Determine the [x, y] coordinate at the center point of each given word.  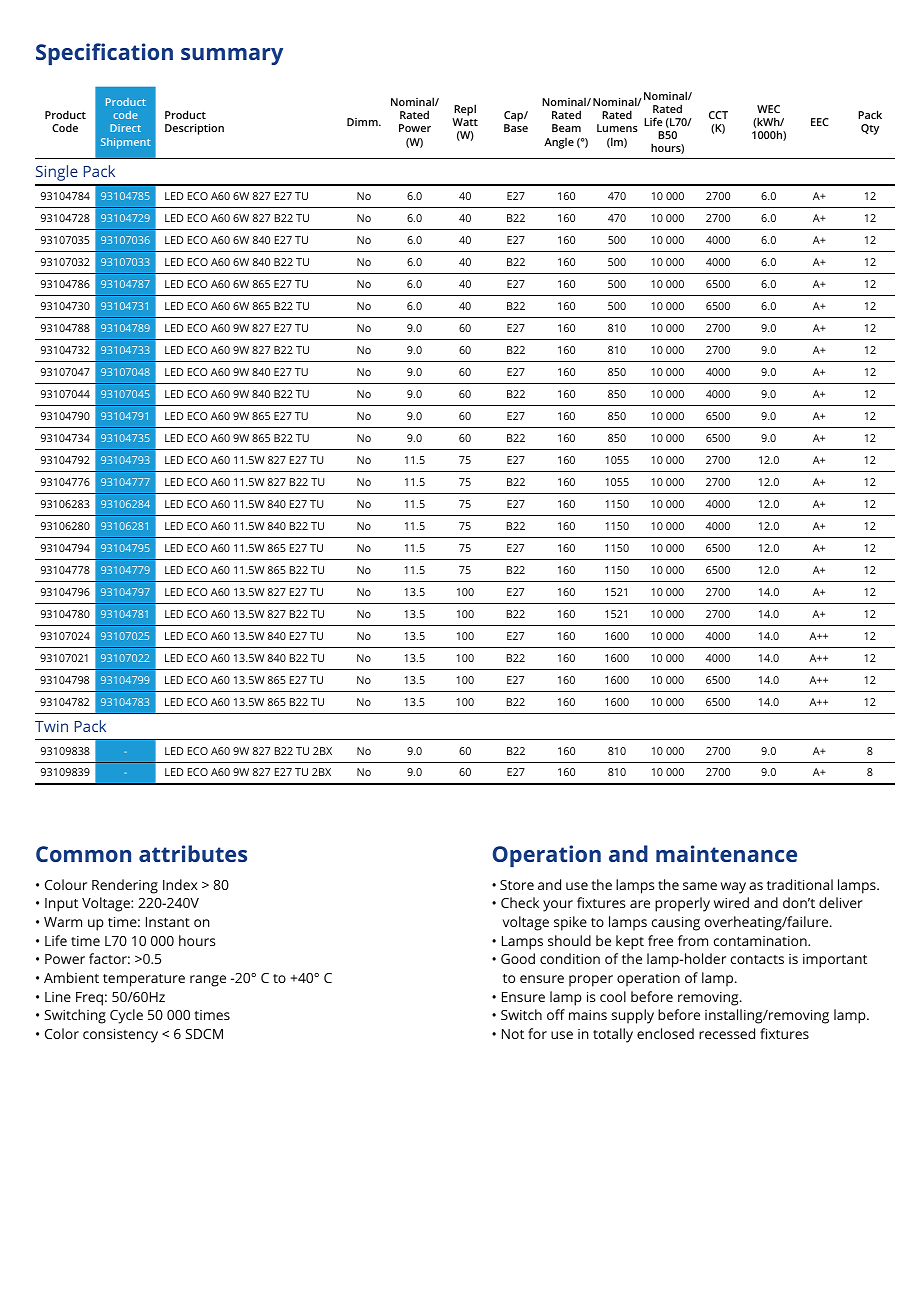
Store [517, 885]
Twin [51, 726]
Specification [104, 54]
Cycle [126, 1016]
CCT [718, 115]
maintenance [726, 853]
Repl [465, 110]
